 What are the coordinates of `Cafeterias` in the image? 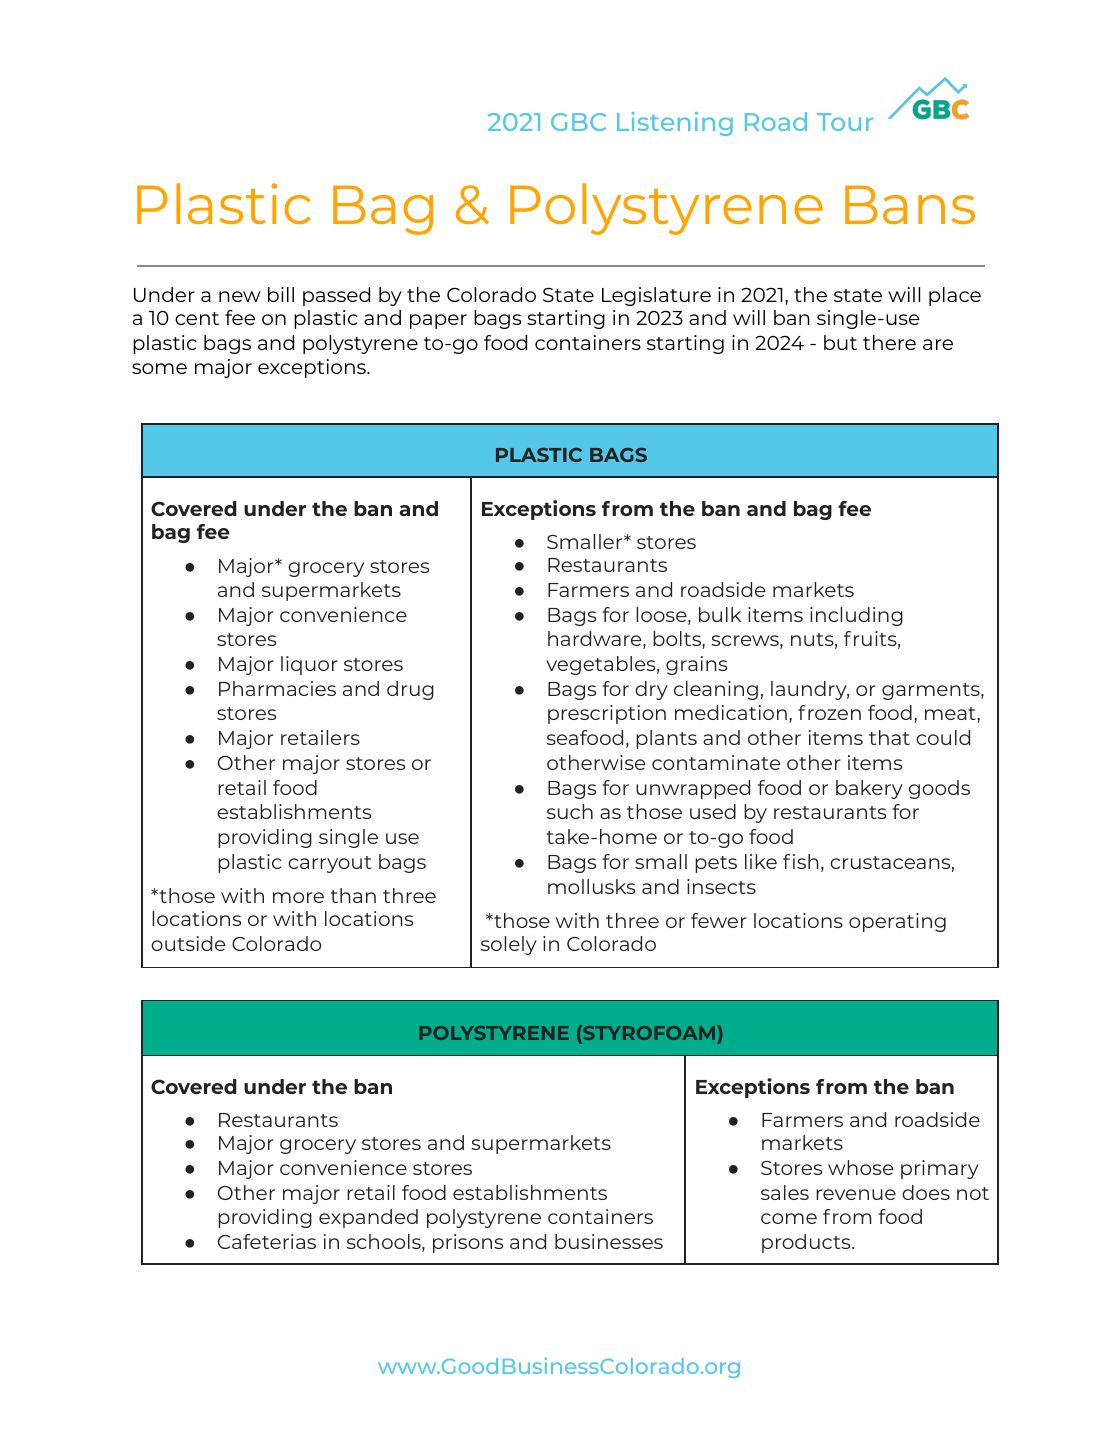 It's located at (267, 1241).
